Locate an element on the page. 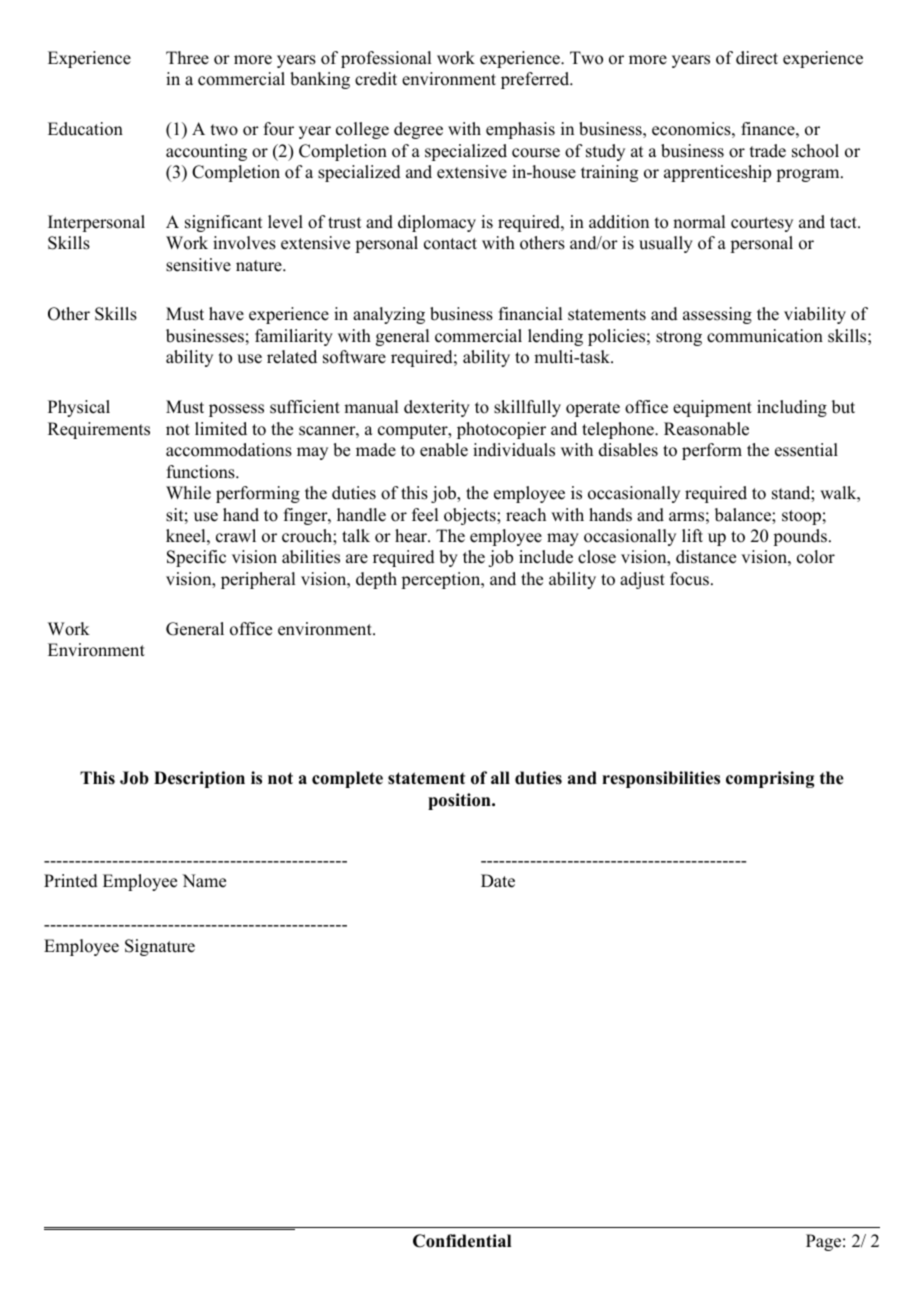 Image resolution: width=924 pixels, height=1308 pixels. Three is located at coordinates (187, 58).
